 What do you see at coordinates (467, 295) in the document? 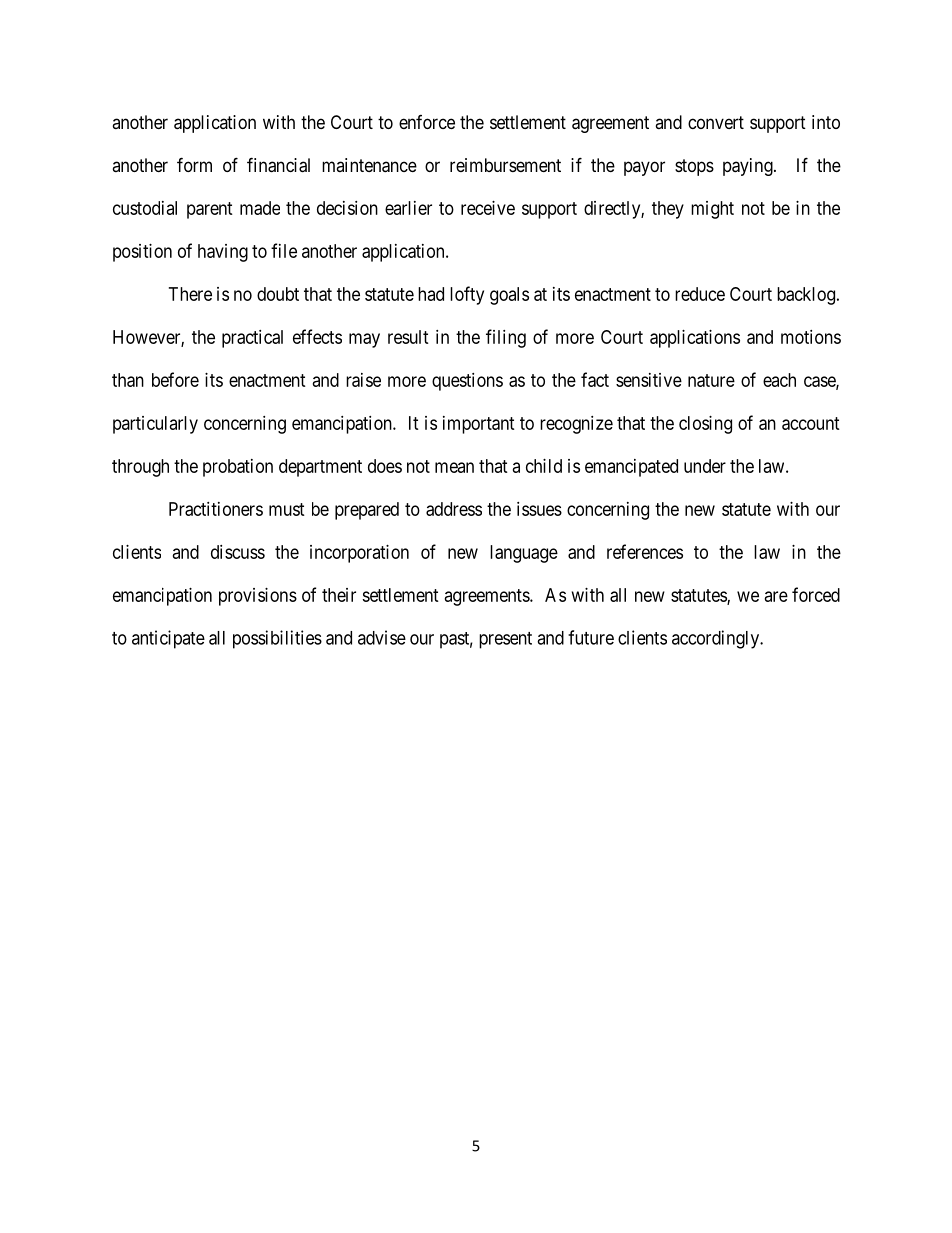
I see `lofty` at bounding box center [467, 295].
